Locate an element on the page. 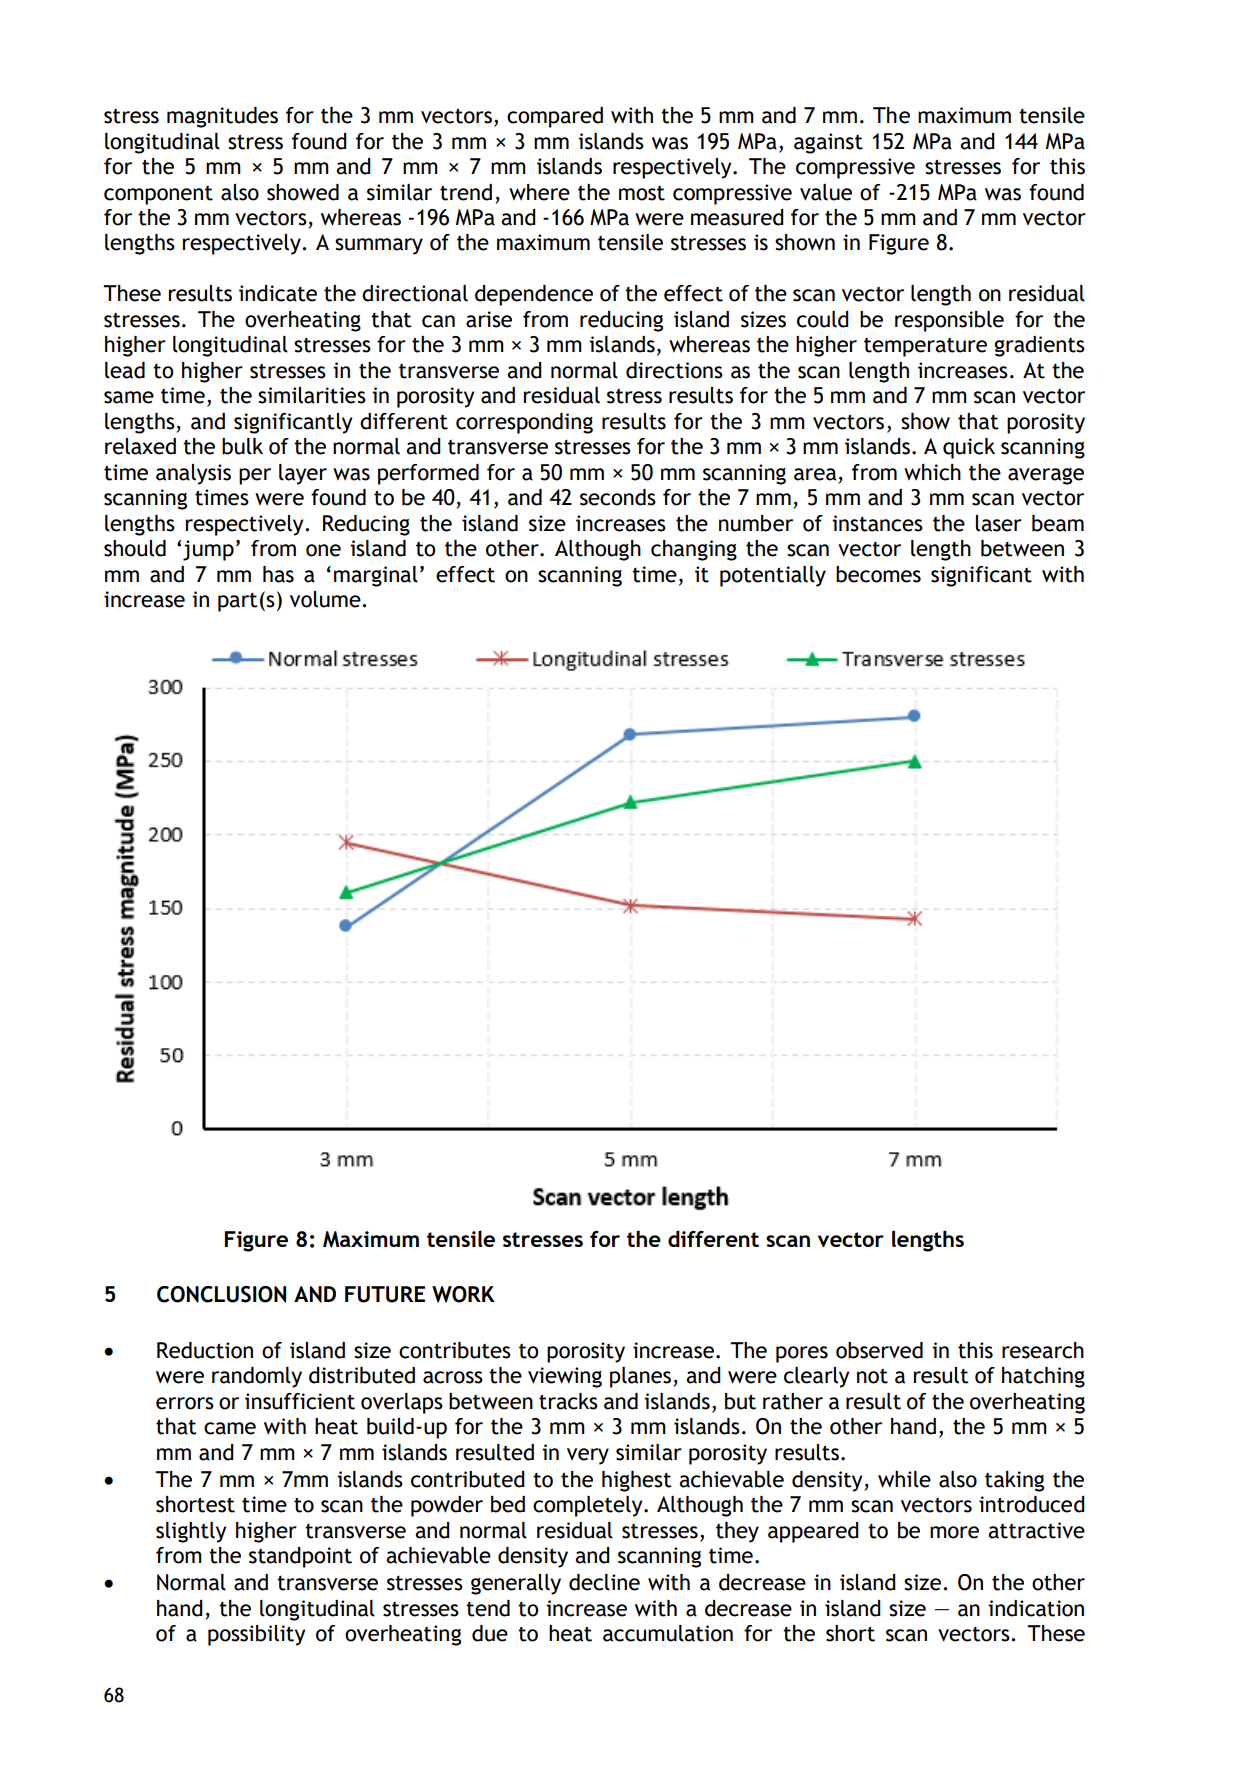 This image has height=1776, width=1258. possibility is located at coordinates (256, 1635).
